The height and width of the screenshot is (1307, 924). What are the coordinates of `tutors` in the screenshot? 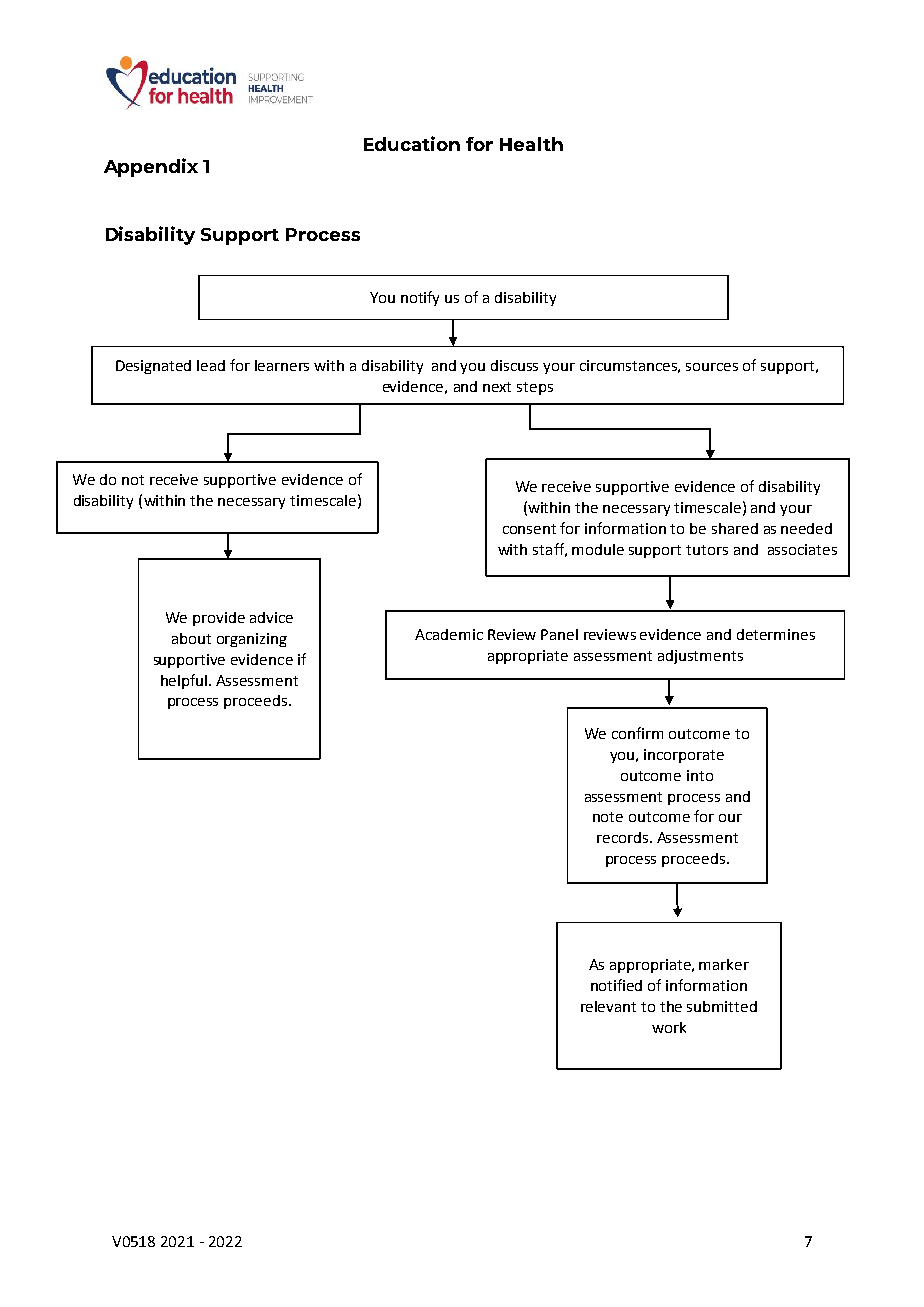 It's located at (707, 550).
